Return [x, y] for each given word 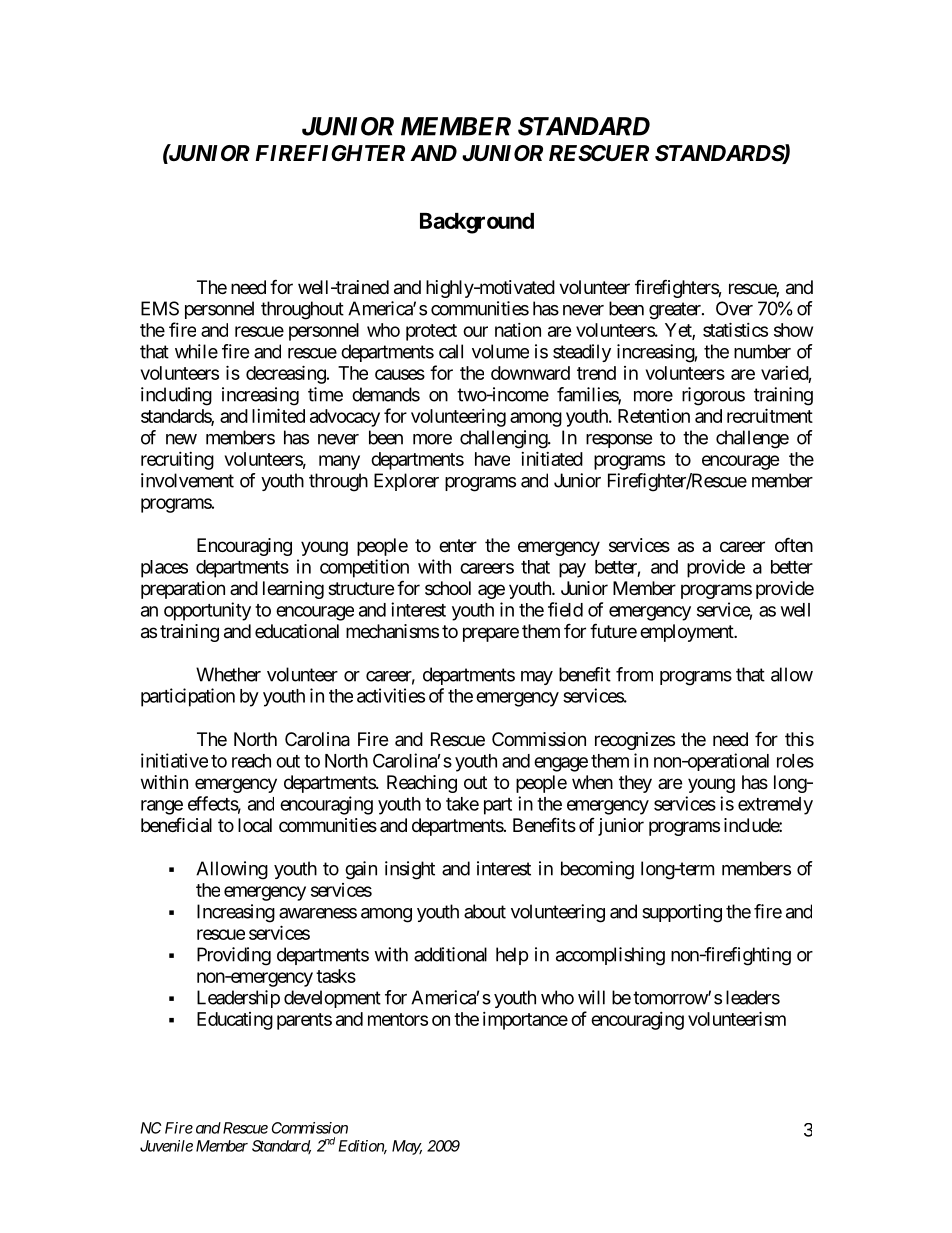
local [255, 825]
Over [734, 308]
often [794, 544]
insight [410, 870]
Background [477, 223]
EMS [160, 308]
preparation [183, 590]
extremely [775, 806]
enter [458, 545]
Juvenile [166, 1146]
